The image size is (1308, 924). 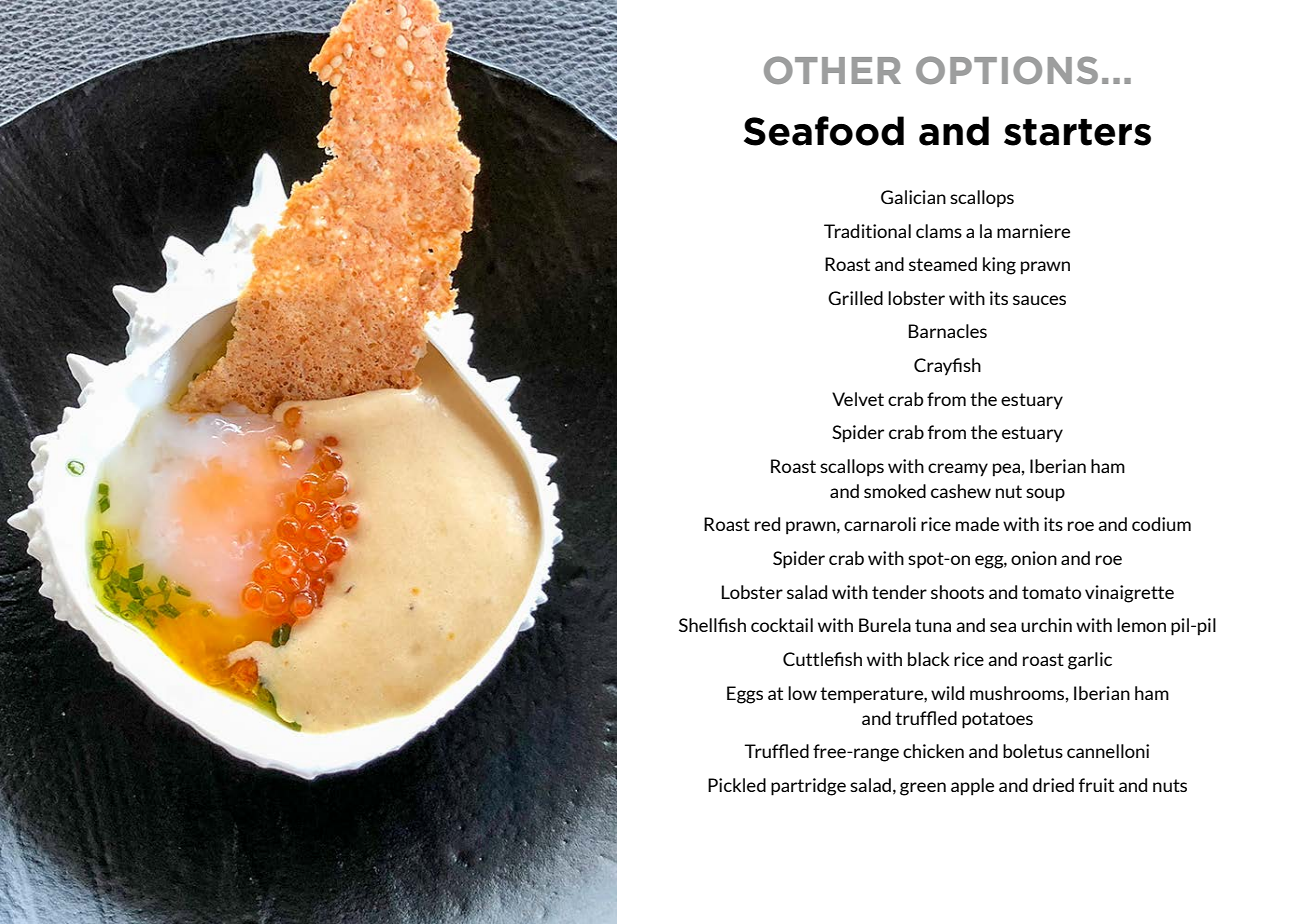 I want to click on red, so click(x=767, y=524).
